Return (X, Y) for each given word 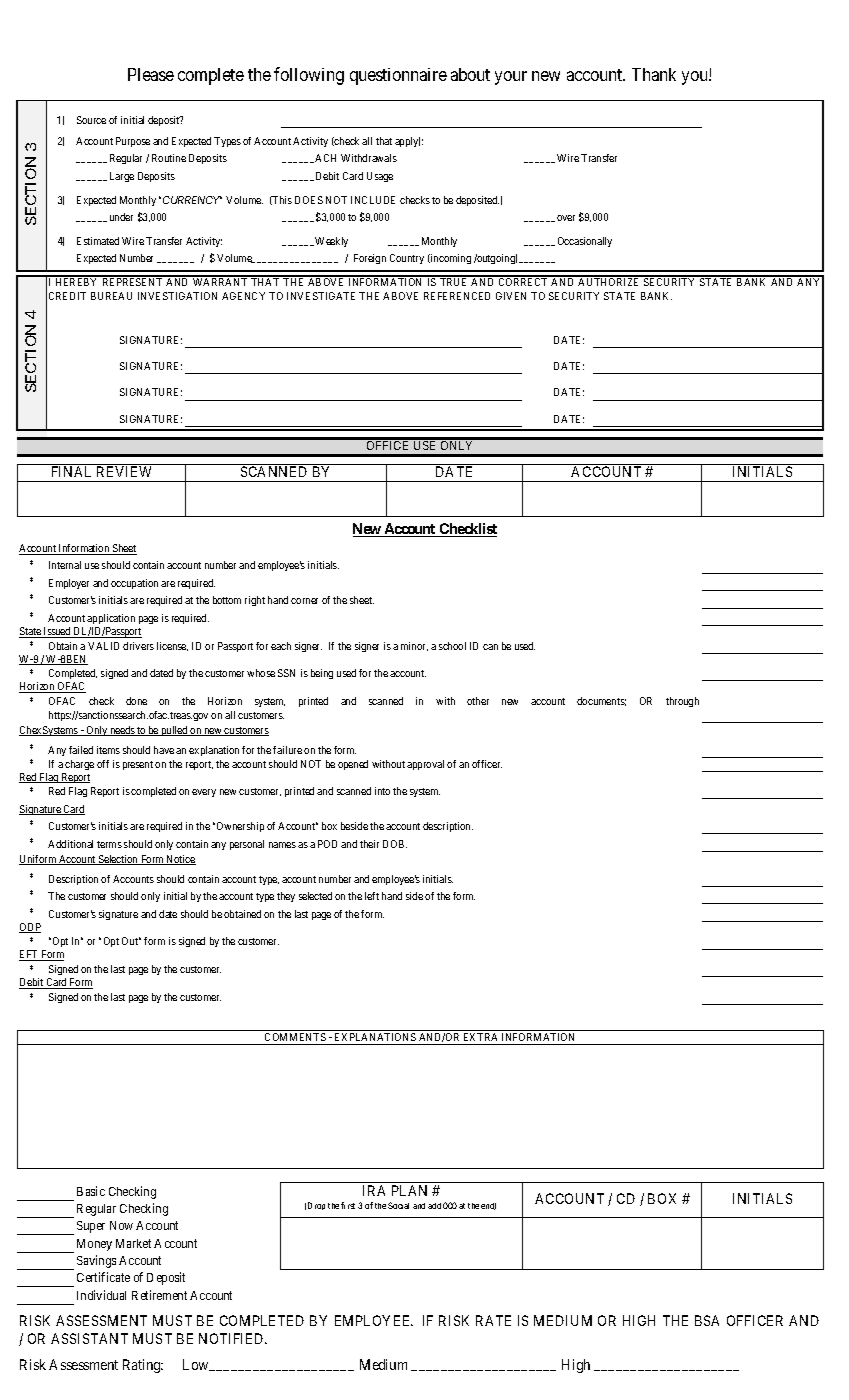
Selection (118, 860)
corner (304, 601)
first (348, 1205)
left (372, 896)
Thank (654, 74)
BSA (707, 1320)
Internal (65, 565)
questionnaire (398, 76)
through (682, 702)
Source (91, 120)
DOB (395, 844)
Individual (101, 1295)
